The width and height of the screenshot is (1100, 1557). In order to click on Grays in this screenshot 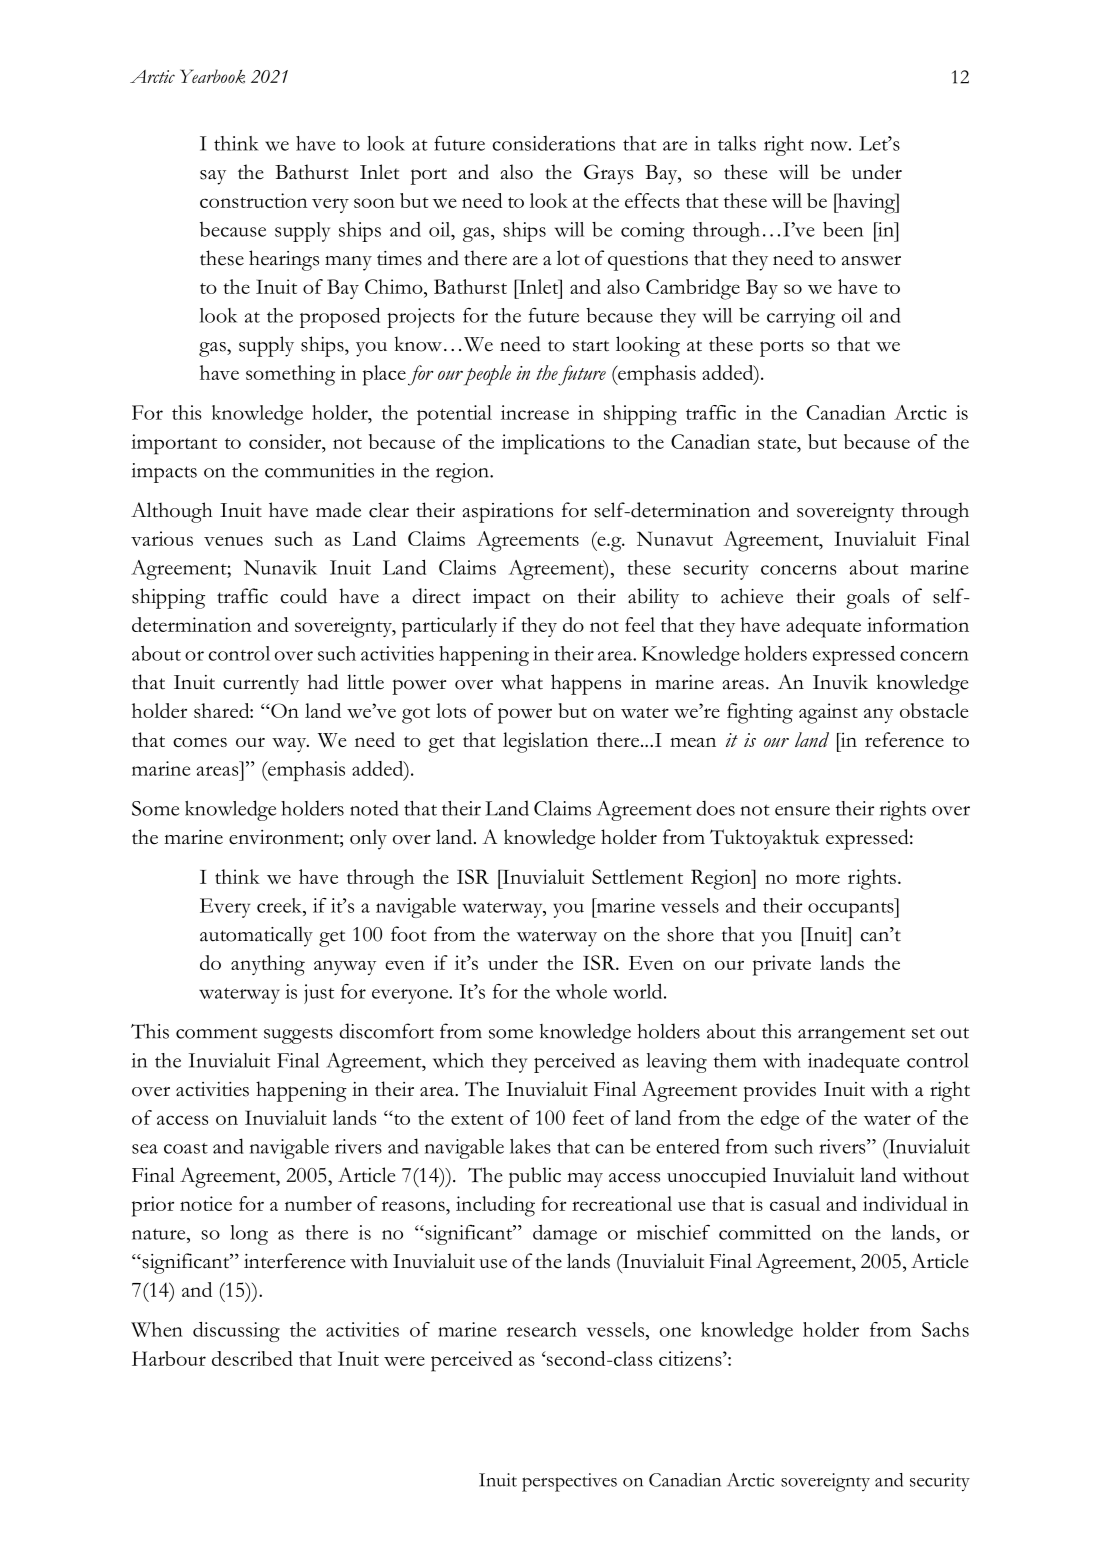, I will do `click(608, 174)`.
